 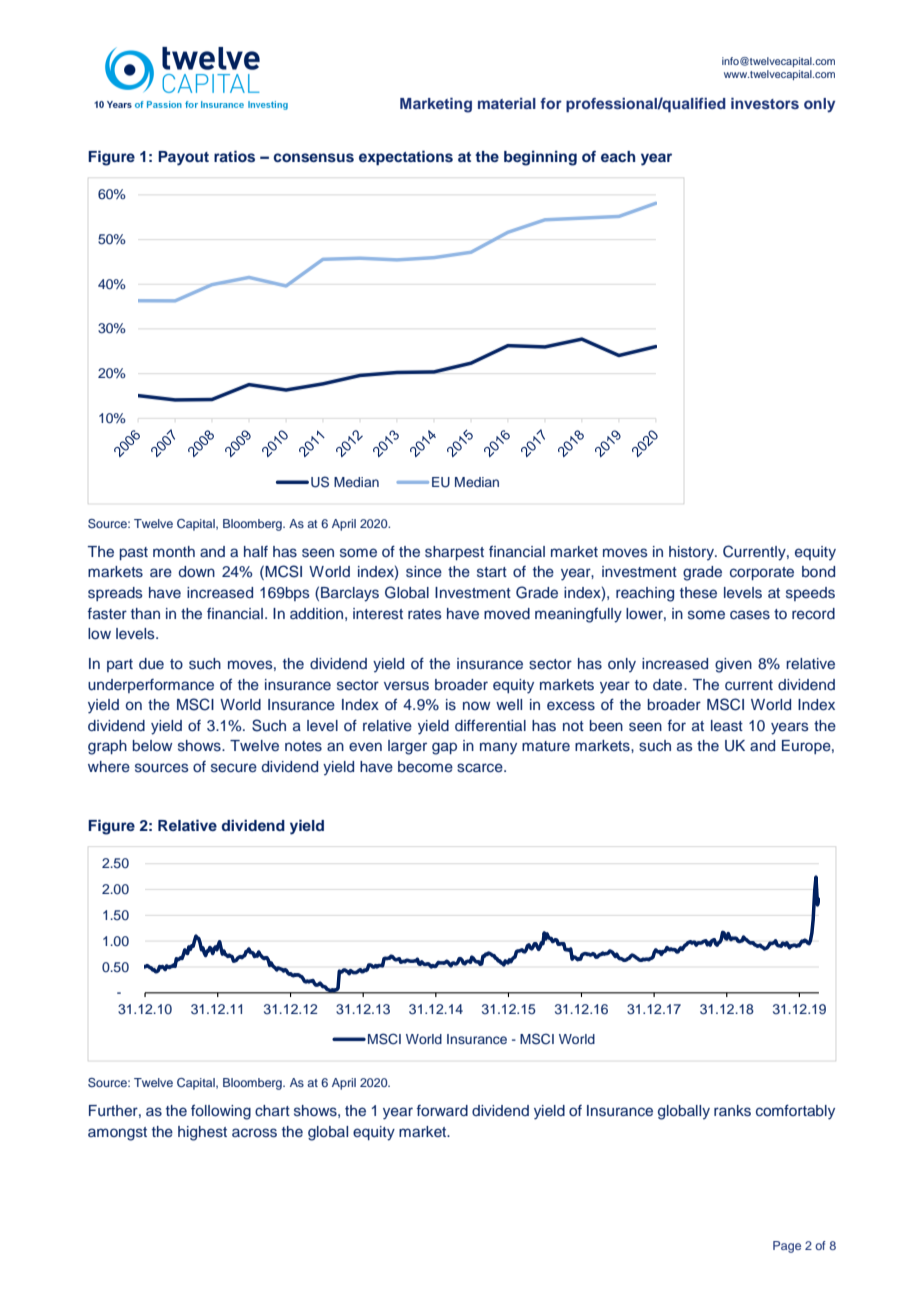 I want to click on least, so click(x=727, y=726).
